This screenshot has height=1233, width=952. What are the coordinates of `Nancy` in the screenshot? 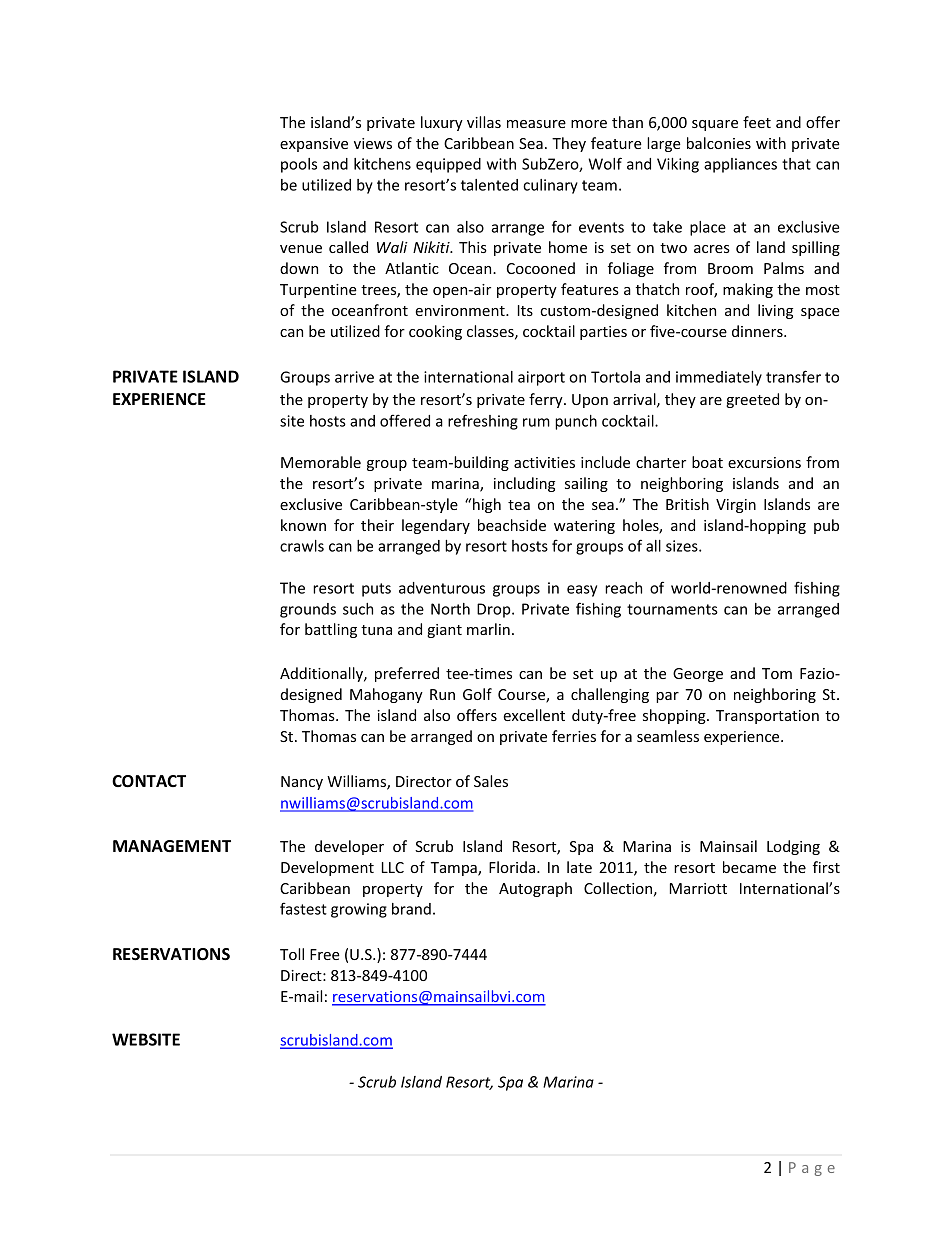 It's located at (302, 783).
